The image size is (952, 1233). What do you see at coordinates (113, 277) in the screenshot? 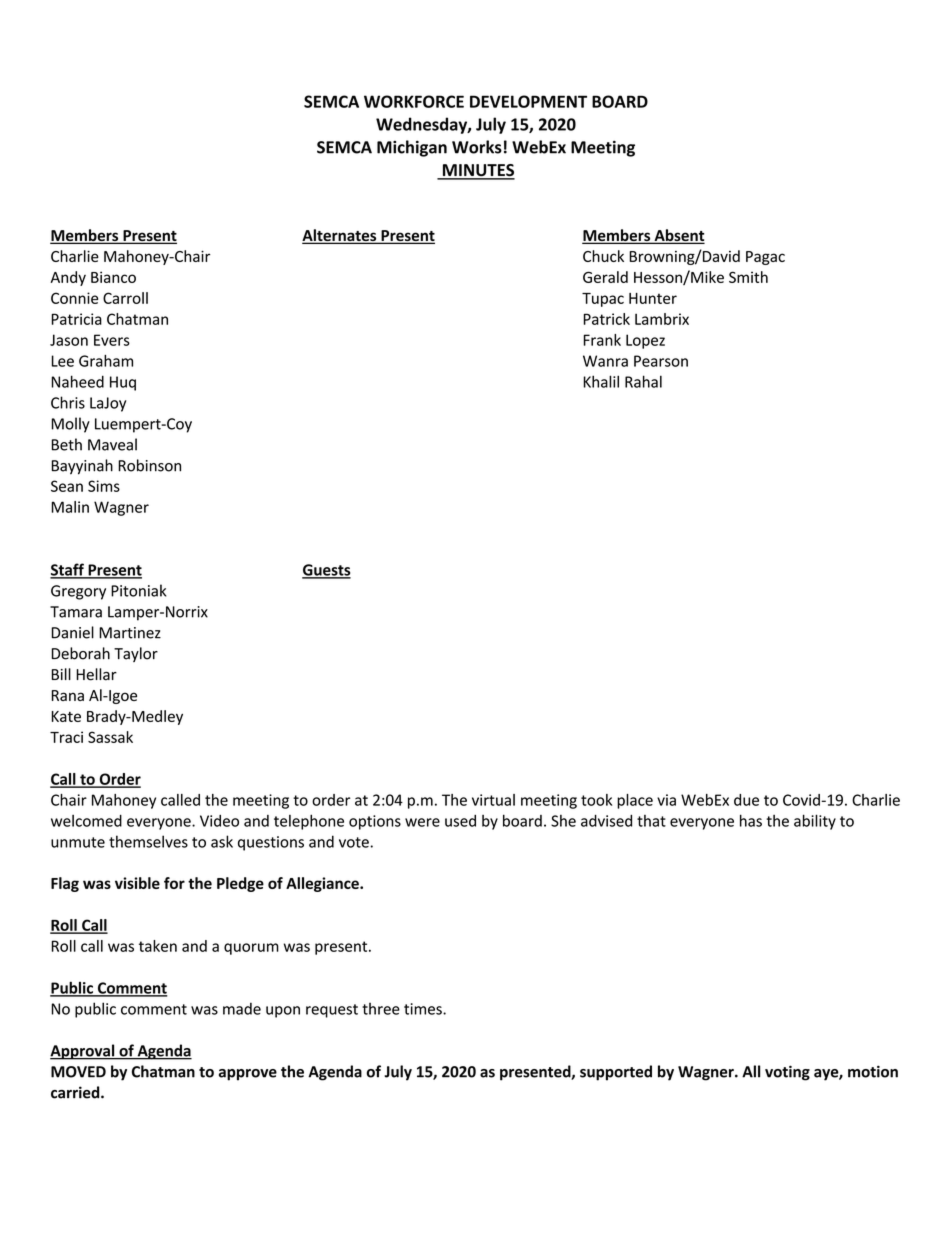
I see `Bianco` at bounding box center [113, 277].
